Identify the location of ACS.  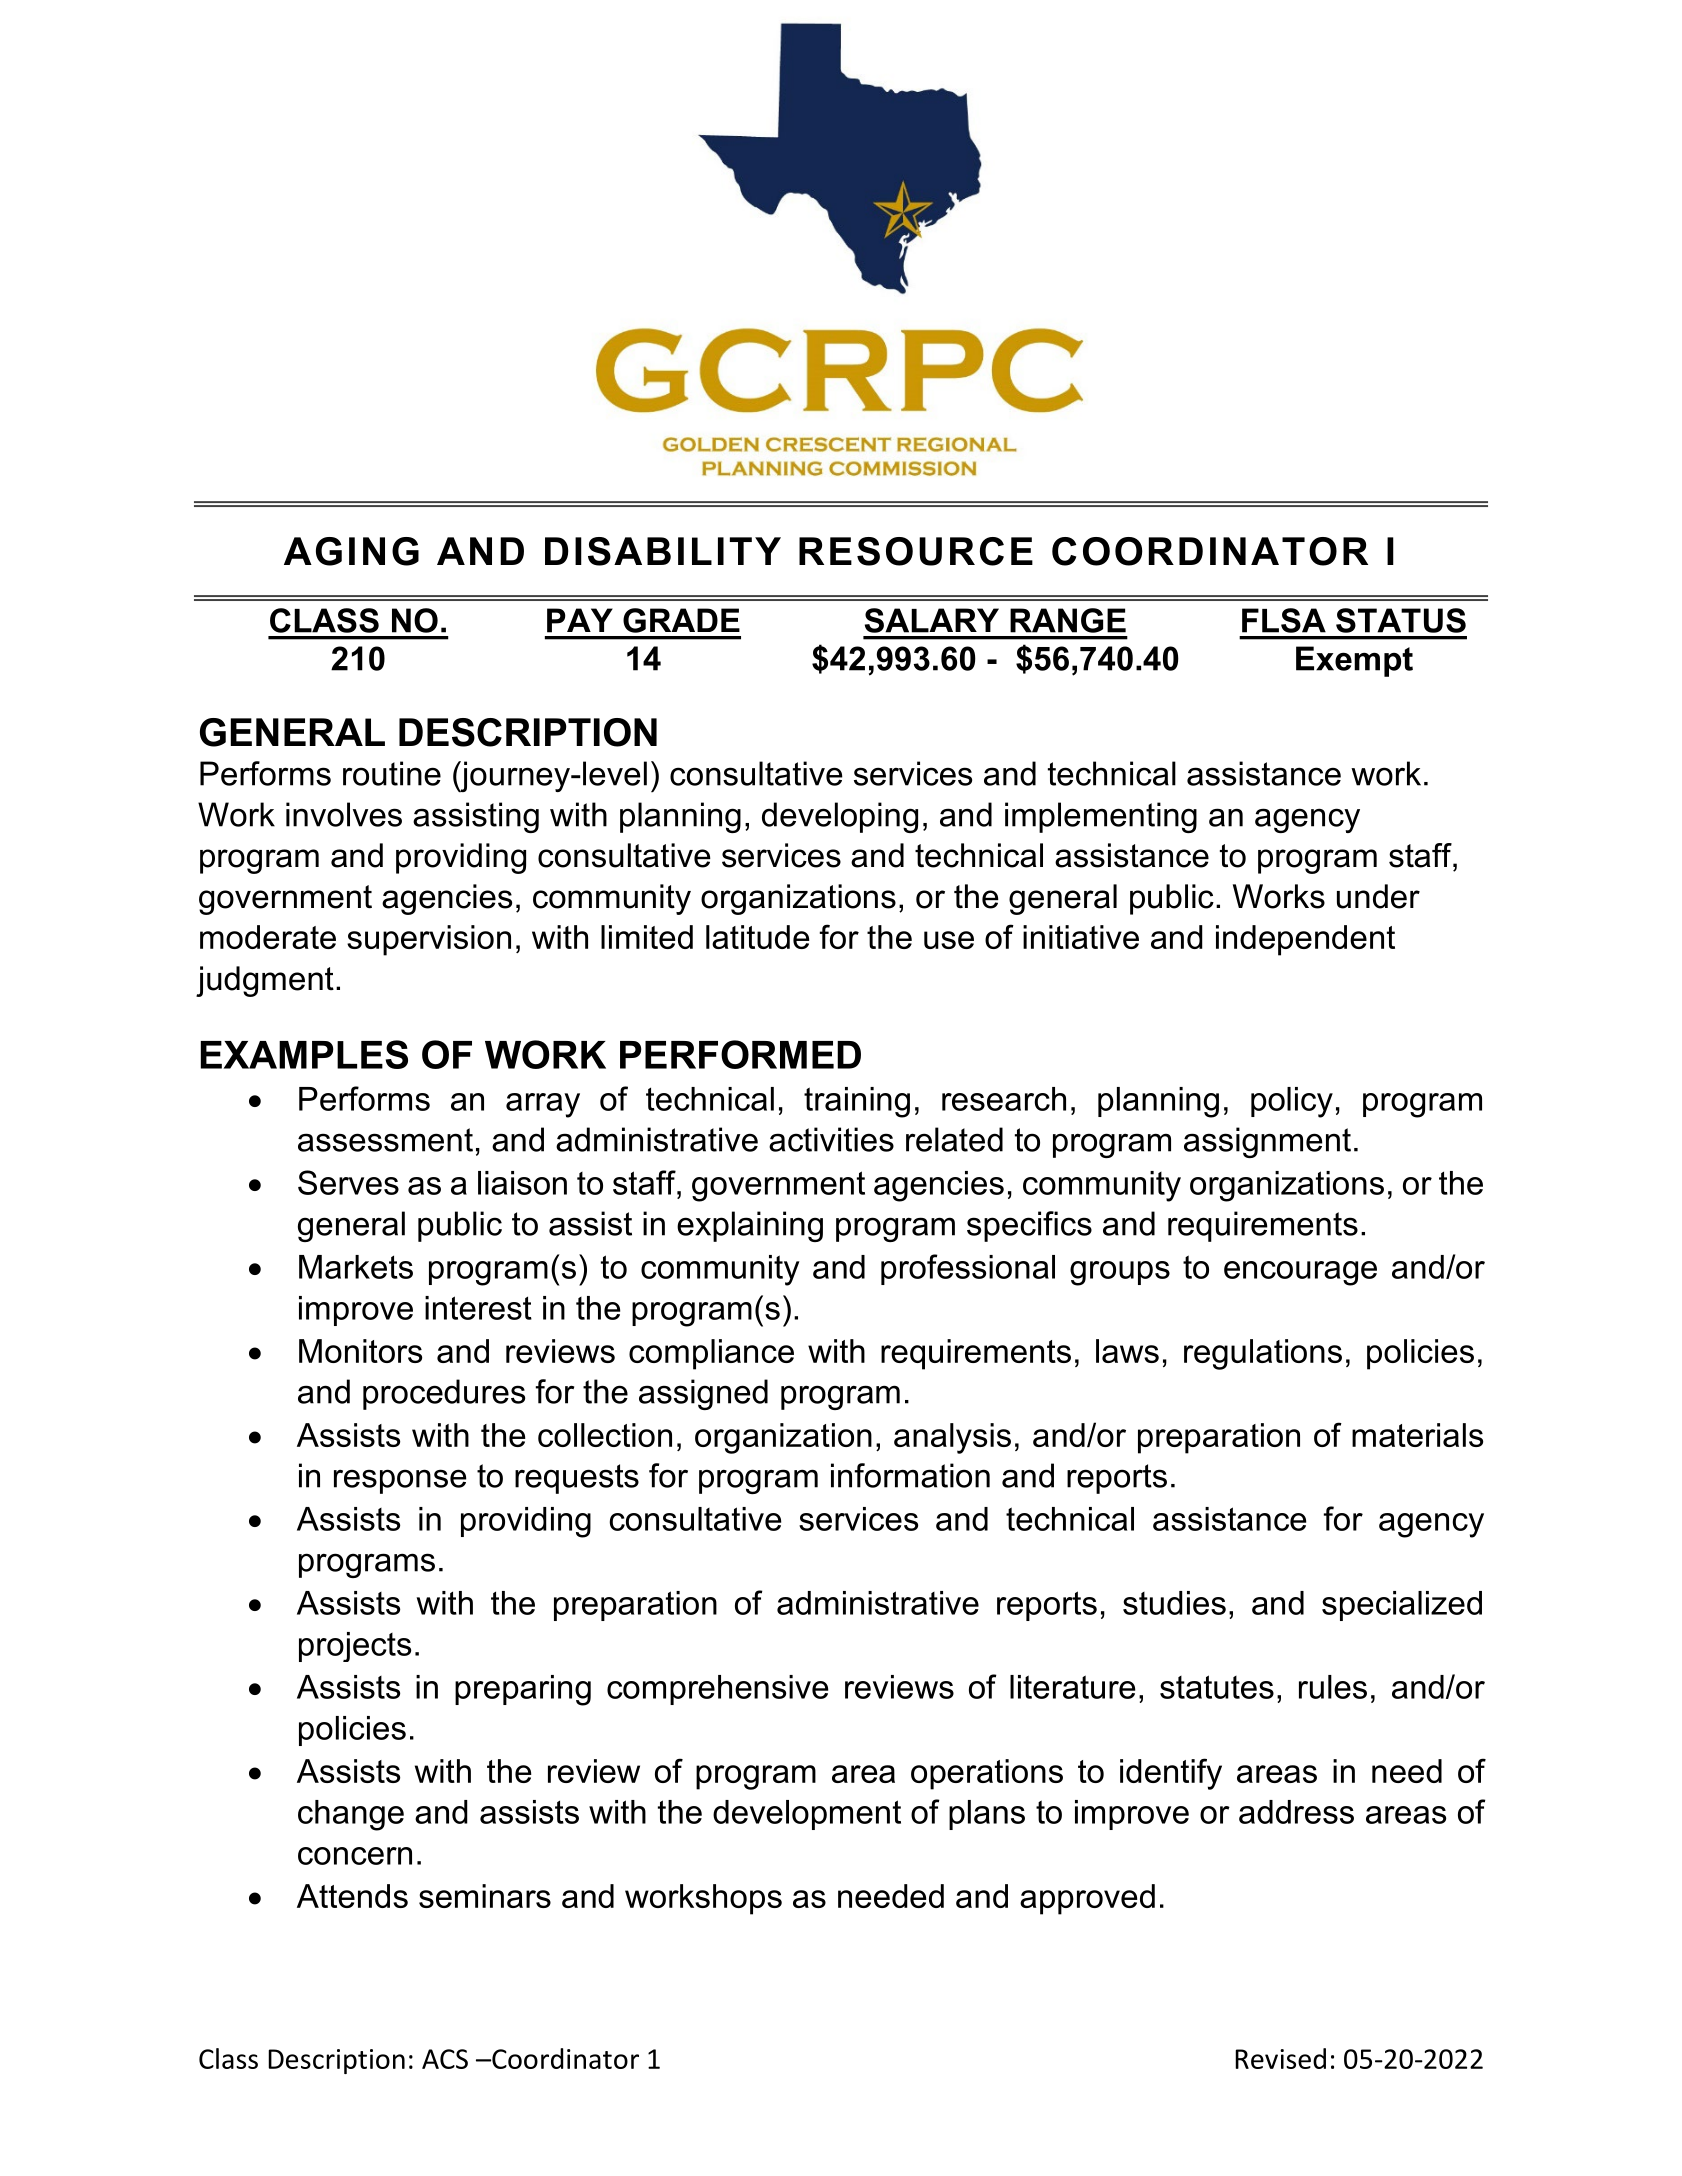
(445, 2059).
